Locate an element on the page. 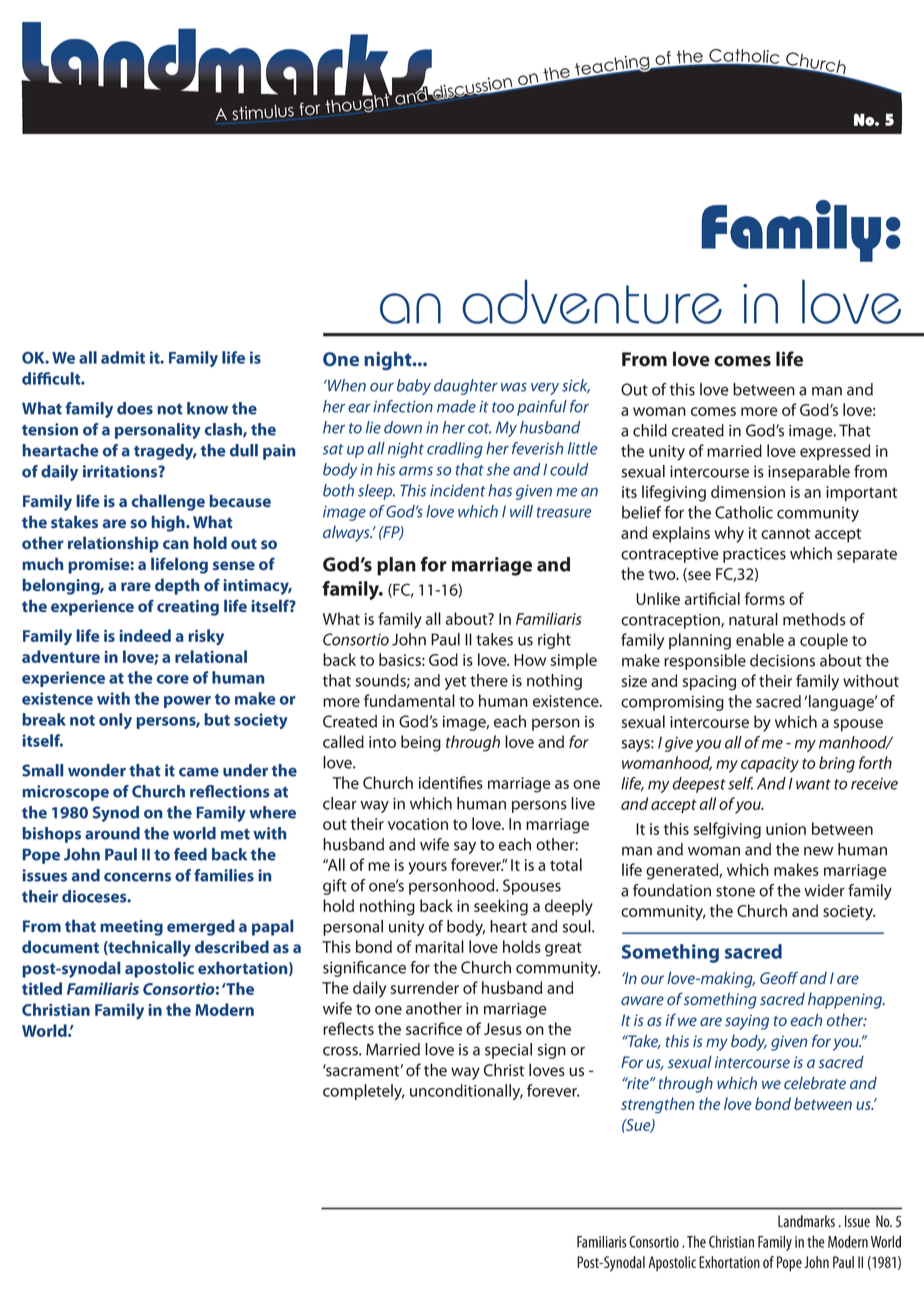 The width and height of the page is (924, 1308). wonder is located at coordinates (97, 770).
